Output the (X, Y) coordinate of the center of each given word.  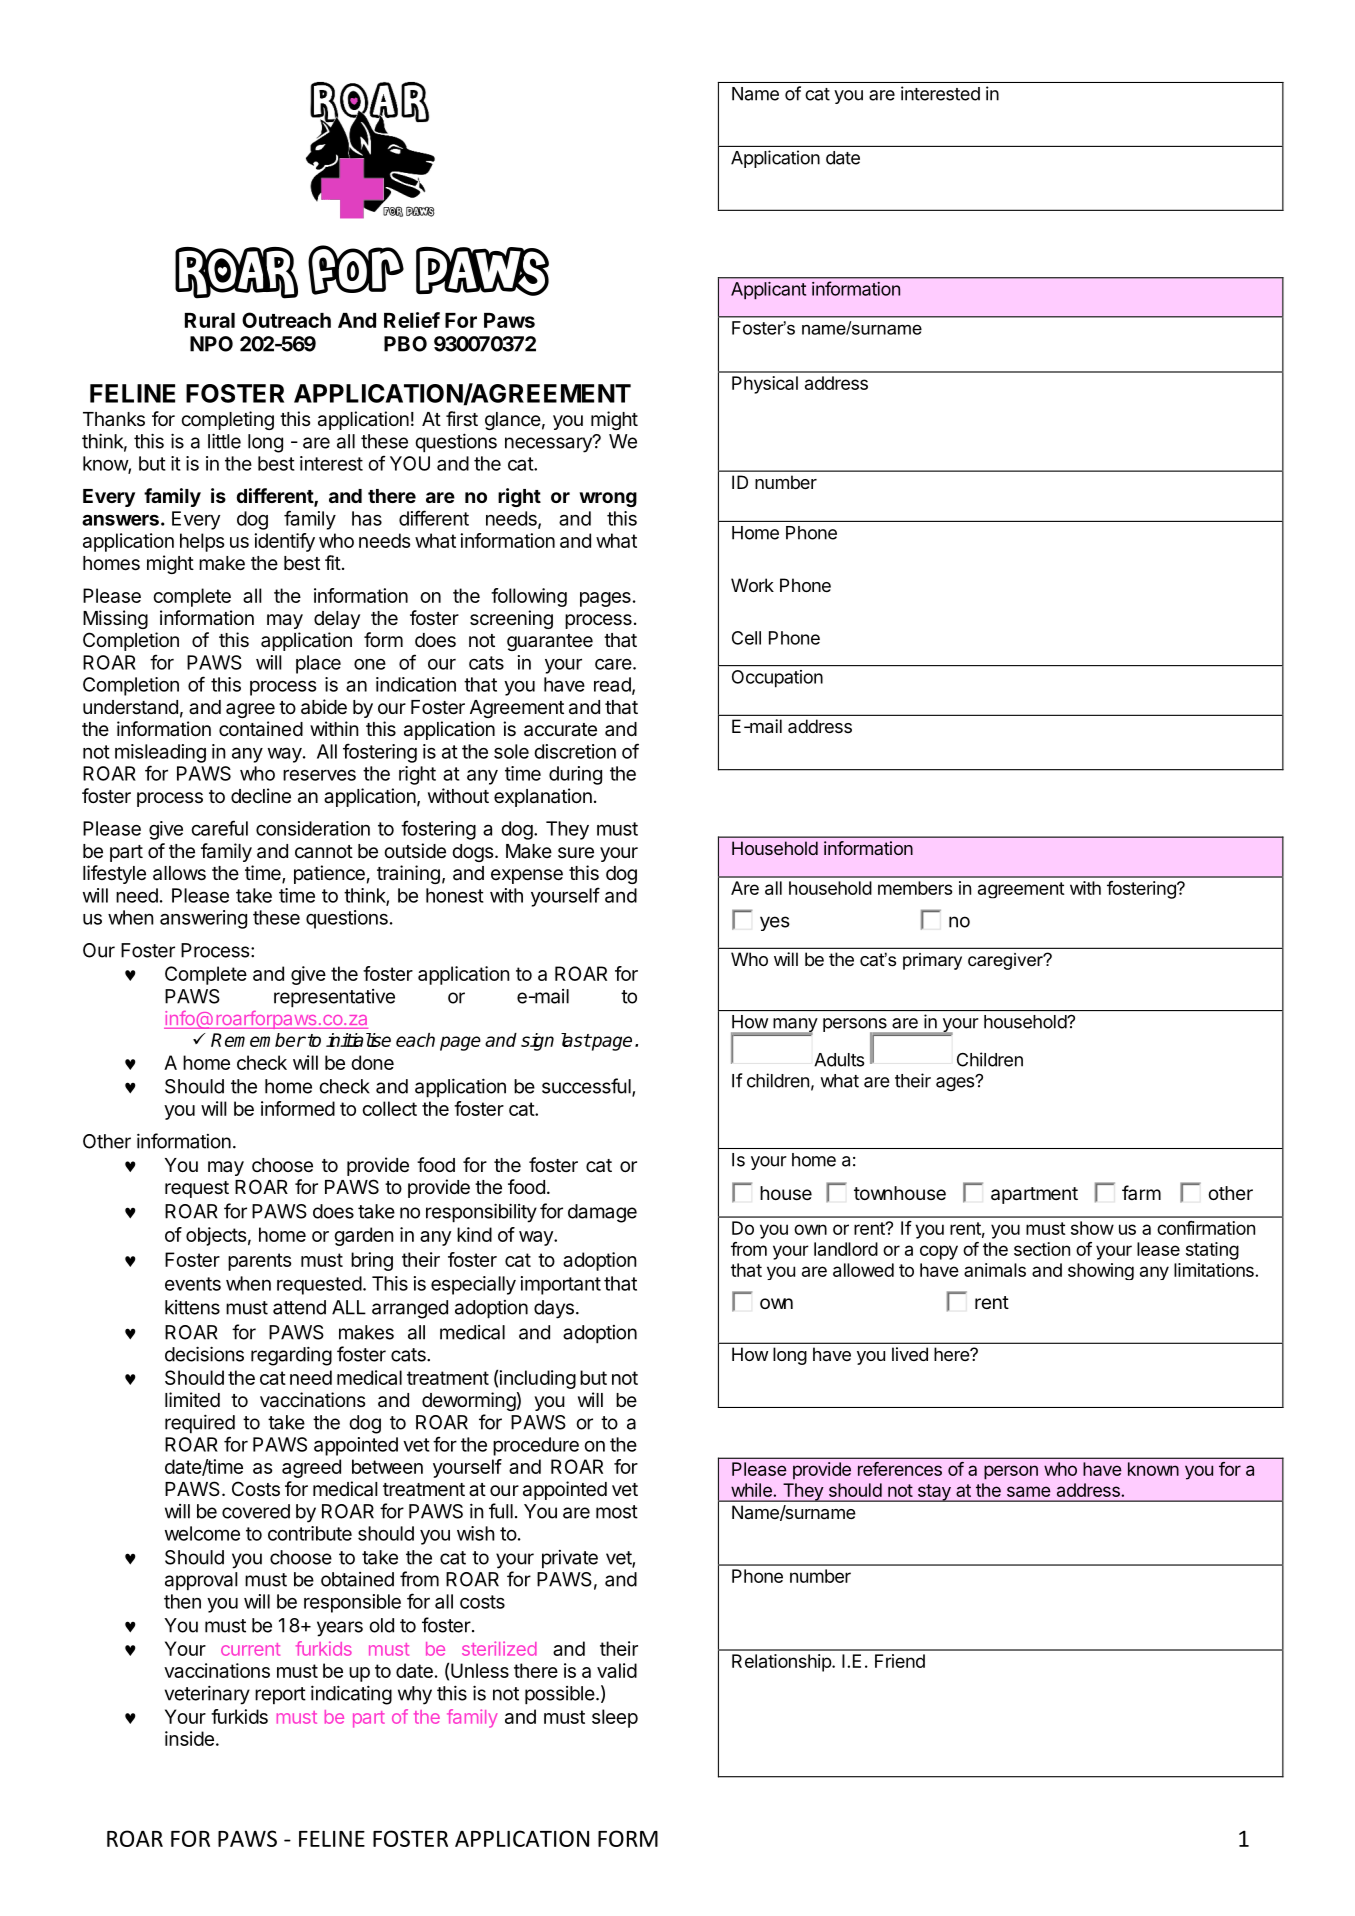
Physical (765, 385)
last (576, 1040)
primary (932, 961)
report (280, 1696)
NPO (211, 344)
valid (617, 1670)
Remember (258, 1040)
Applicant (768, 291)
